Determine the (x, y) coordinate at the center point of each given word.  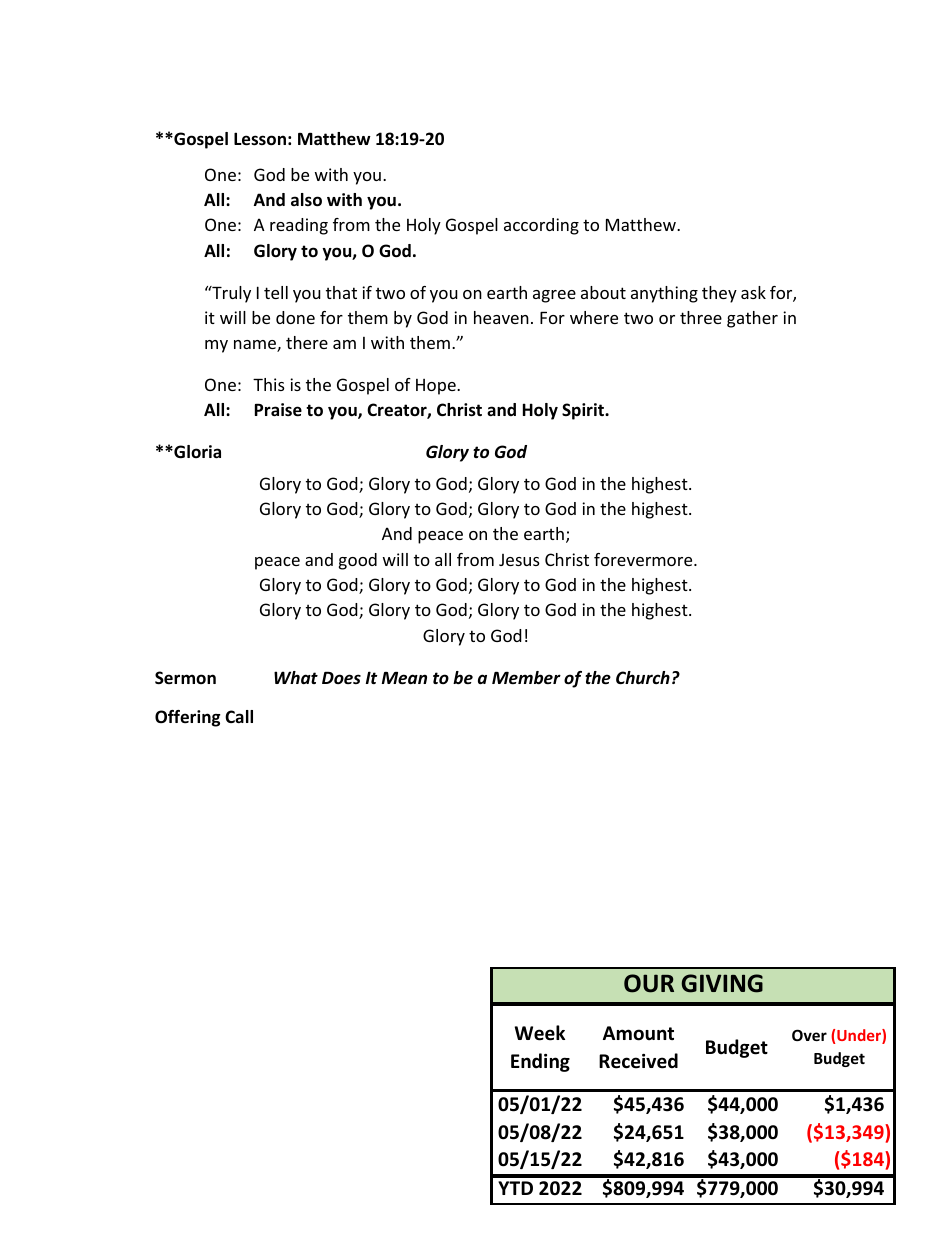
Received (638, 1061)
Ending (540, 1062)
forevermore (644, 559)
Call (239, 716)
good (358, 561)
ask (753, 292)
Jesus (519, 560)
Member (526, 678)
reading (299, 226)
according (541, 226)
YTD (515, 1188)
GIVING (722, 983)
